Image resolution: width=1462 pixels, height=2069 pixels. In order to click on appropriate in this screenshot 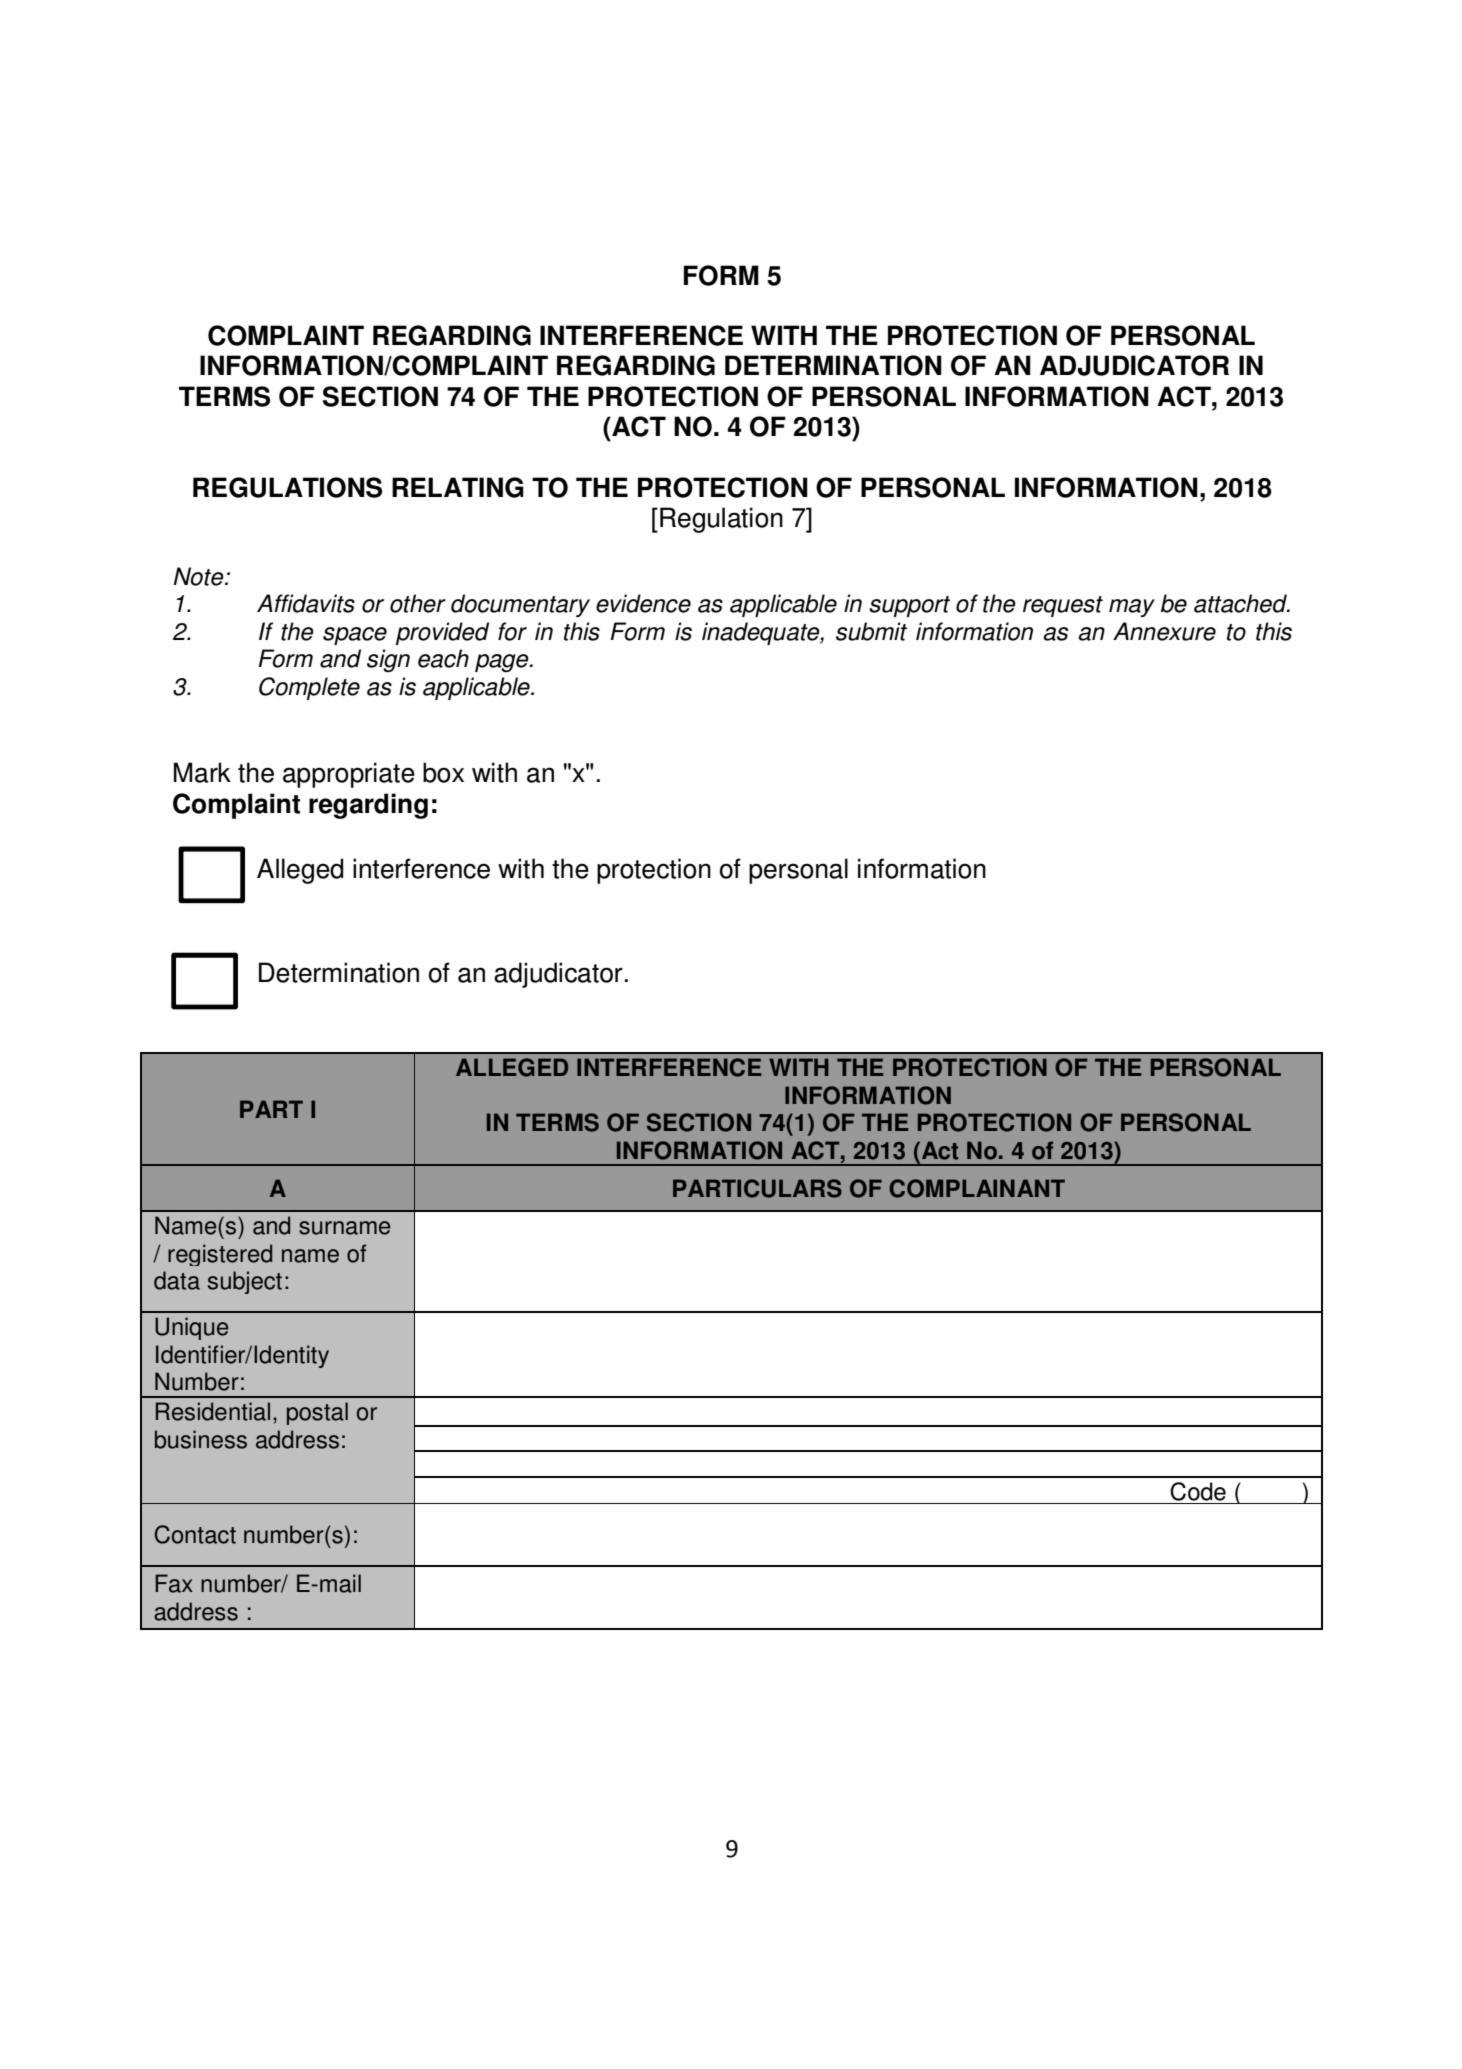, I will do `click(349, 775)`.
